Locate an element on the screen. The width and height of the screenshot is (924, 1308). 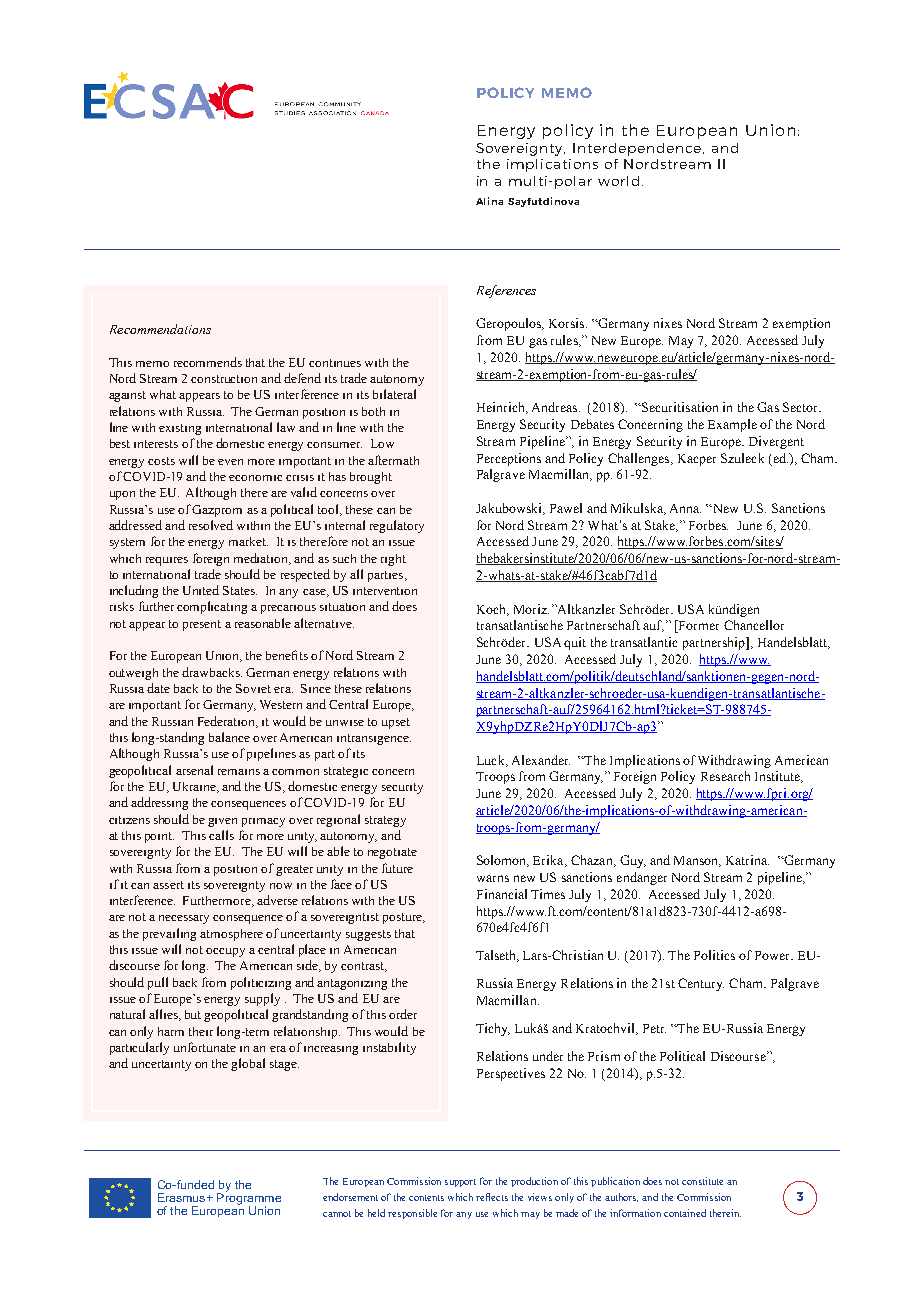
Interdependence is located at coordinates (638, 149).
